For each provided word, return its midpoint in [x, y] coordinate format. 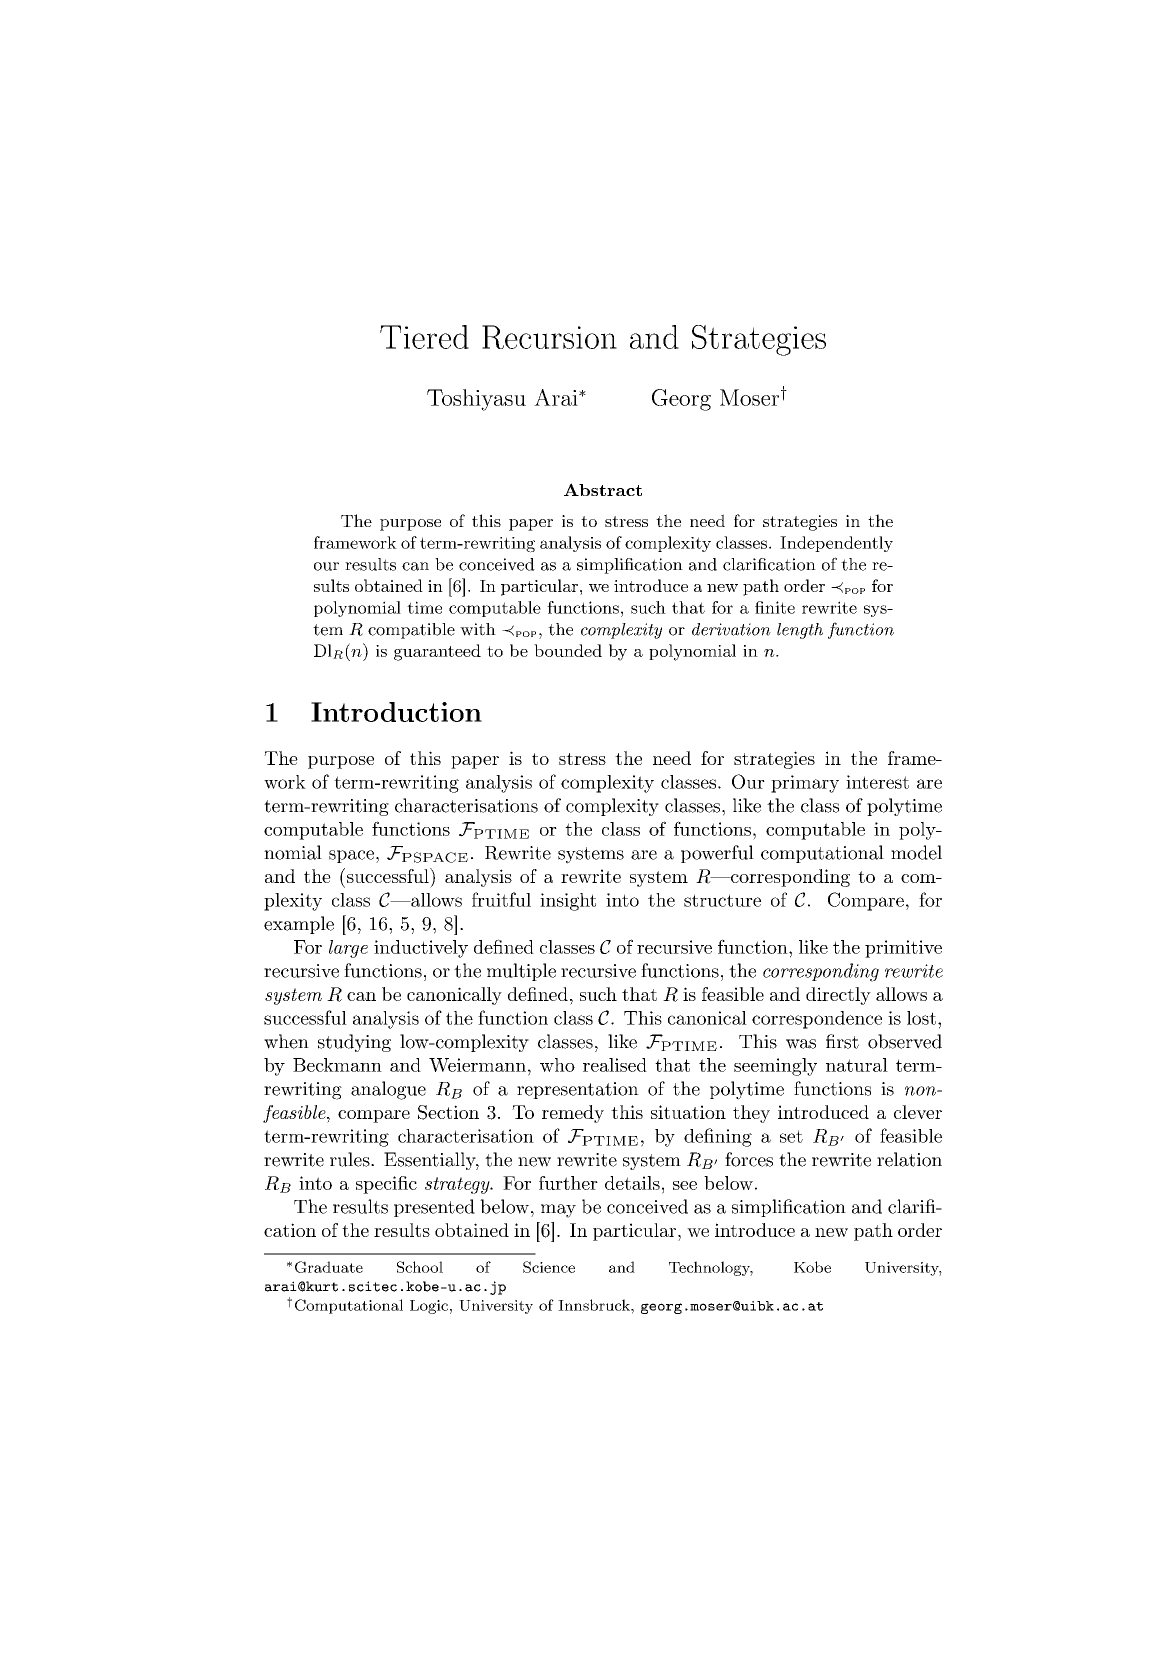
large [348, 949]
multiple [521, 972]
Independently [836, 544]
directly [838, 996]
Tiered [424, 337]
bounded [568, 650]
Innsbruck [595, 1305]
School [420, 1267]
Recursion [549, 337]
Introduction [396, 712]
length [800, 631]
